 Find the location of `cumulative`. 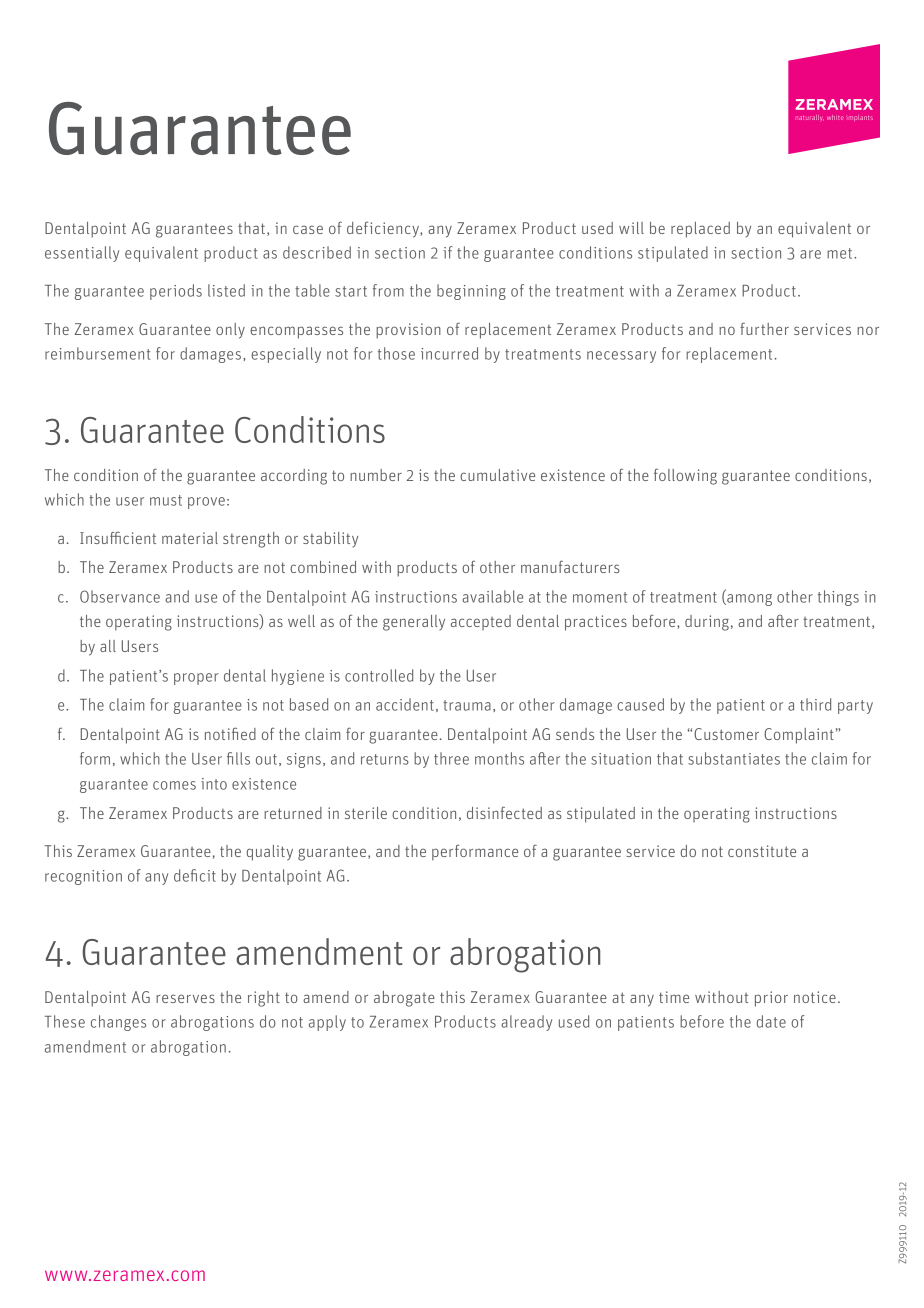

cumulative is located at coordinates (497, 475).
